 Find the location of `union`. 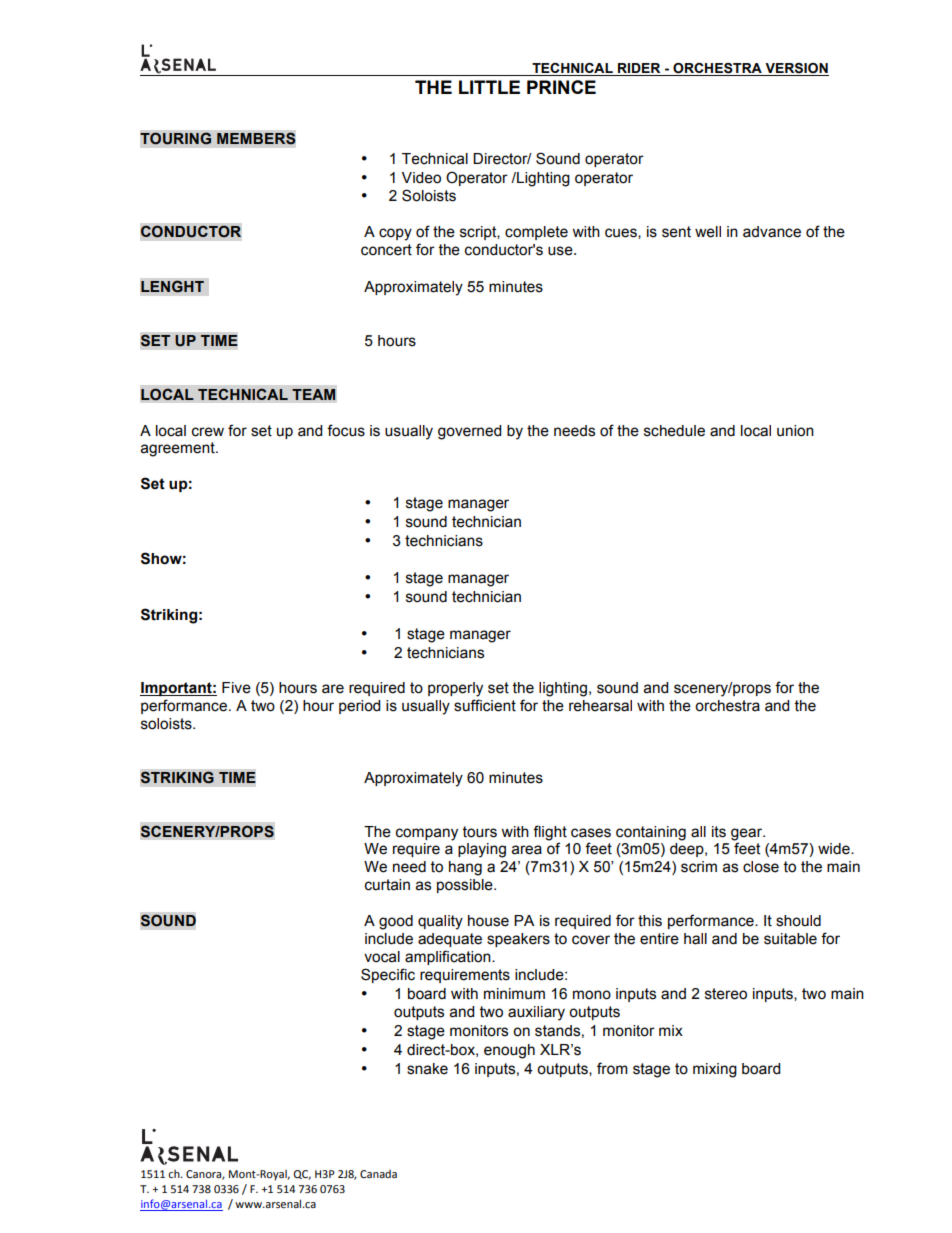

union is located at coordinates (795, 431).
